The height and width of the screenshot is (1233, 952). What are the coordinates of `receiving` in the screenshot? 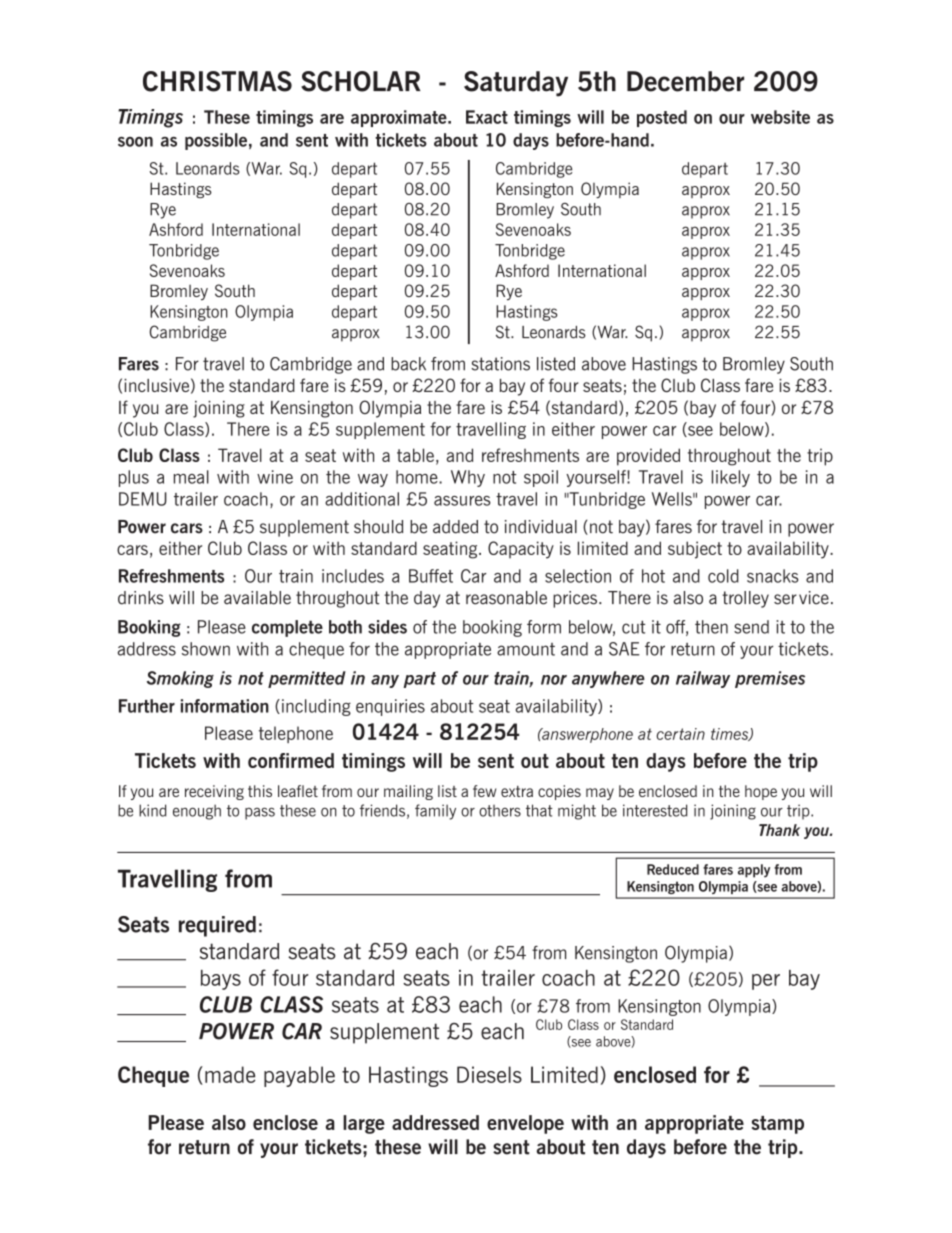 It's located at (214, 792).
